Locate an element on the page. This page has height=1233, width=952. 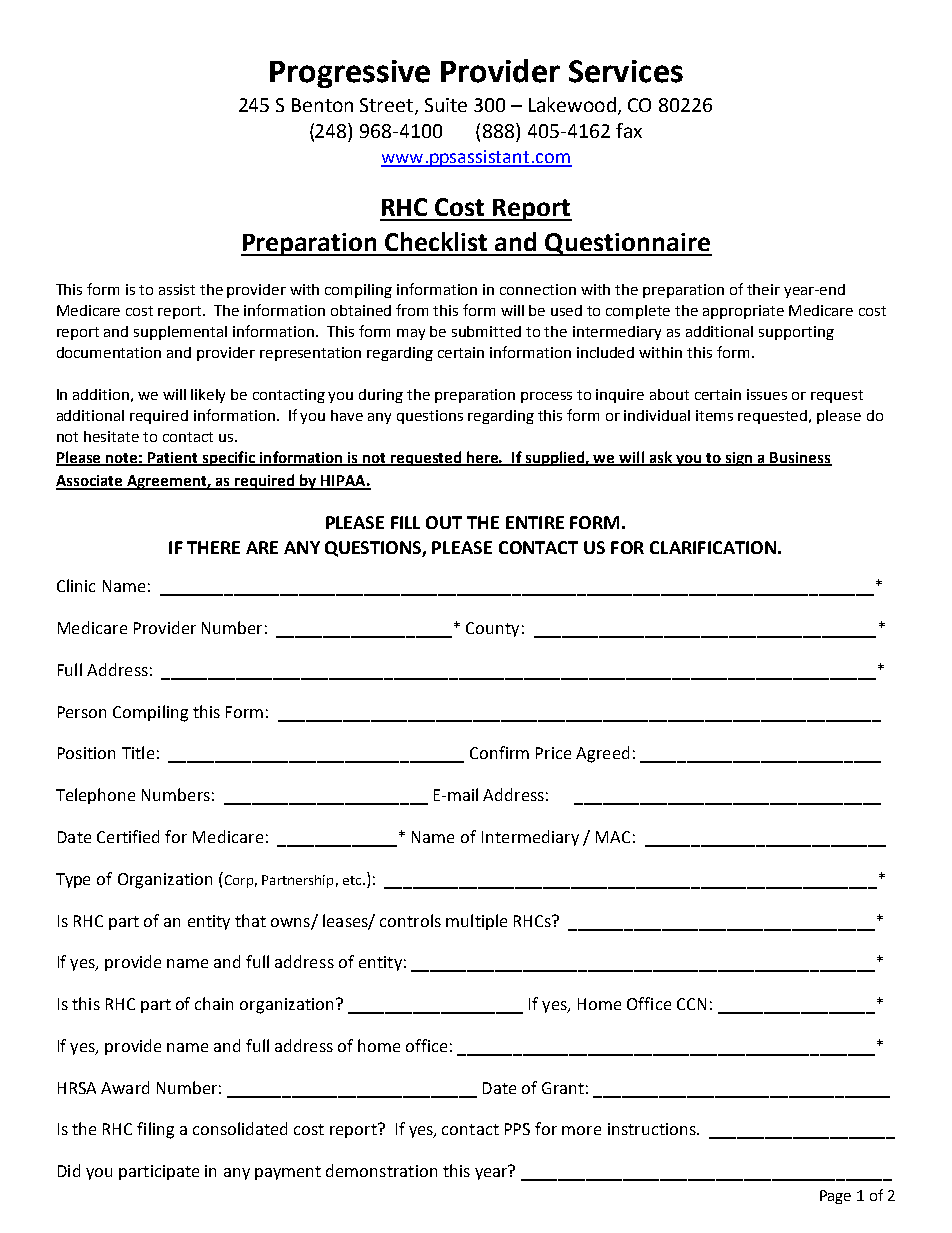
filing is located at coordinates (155, 1130).
